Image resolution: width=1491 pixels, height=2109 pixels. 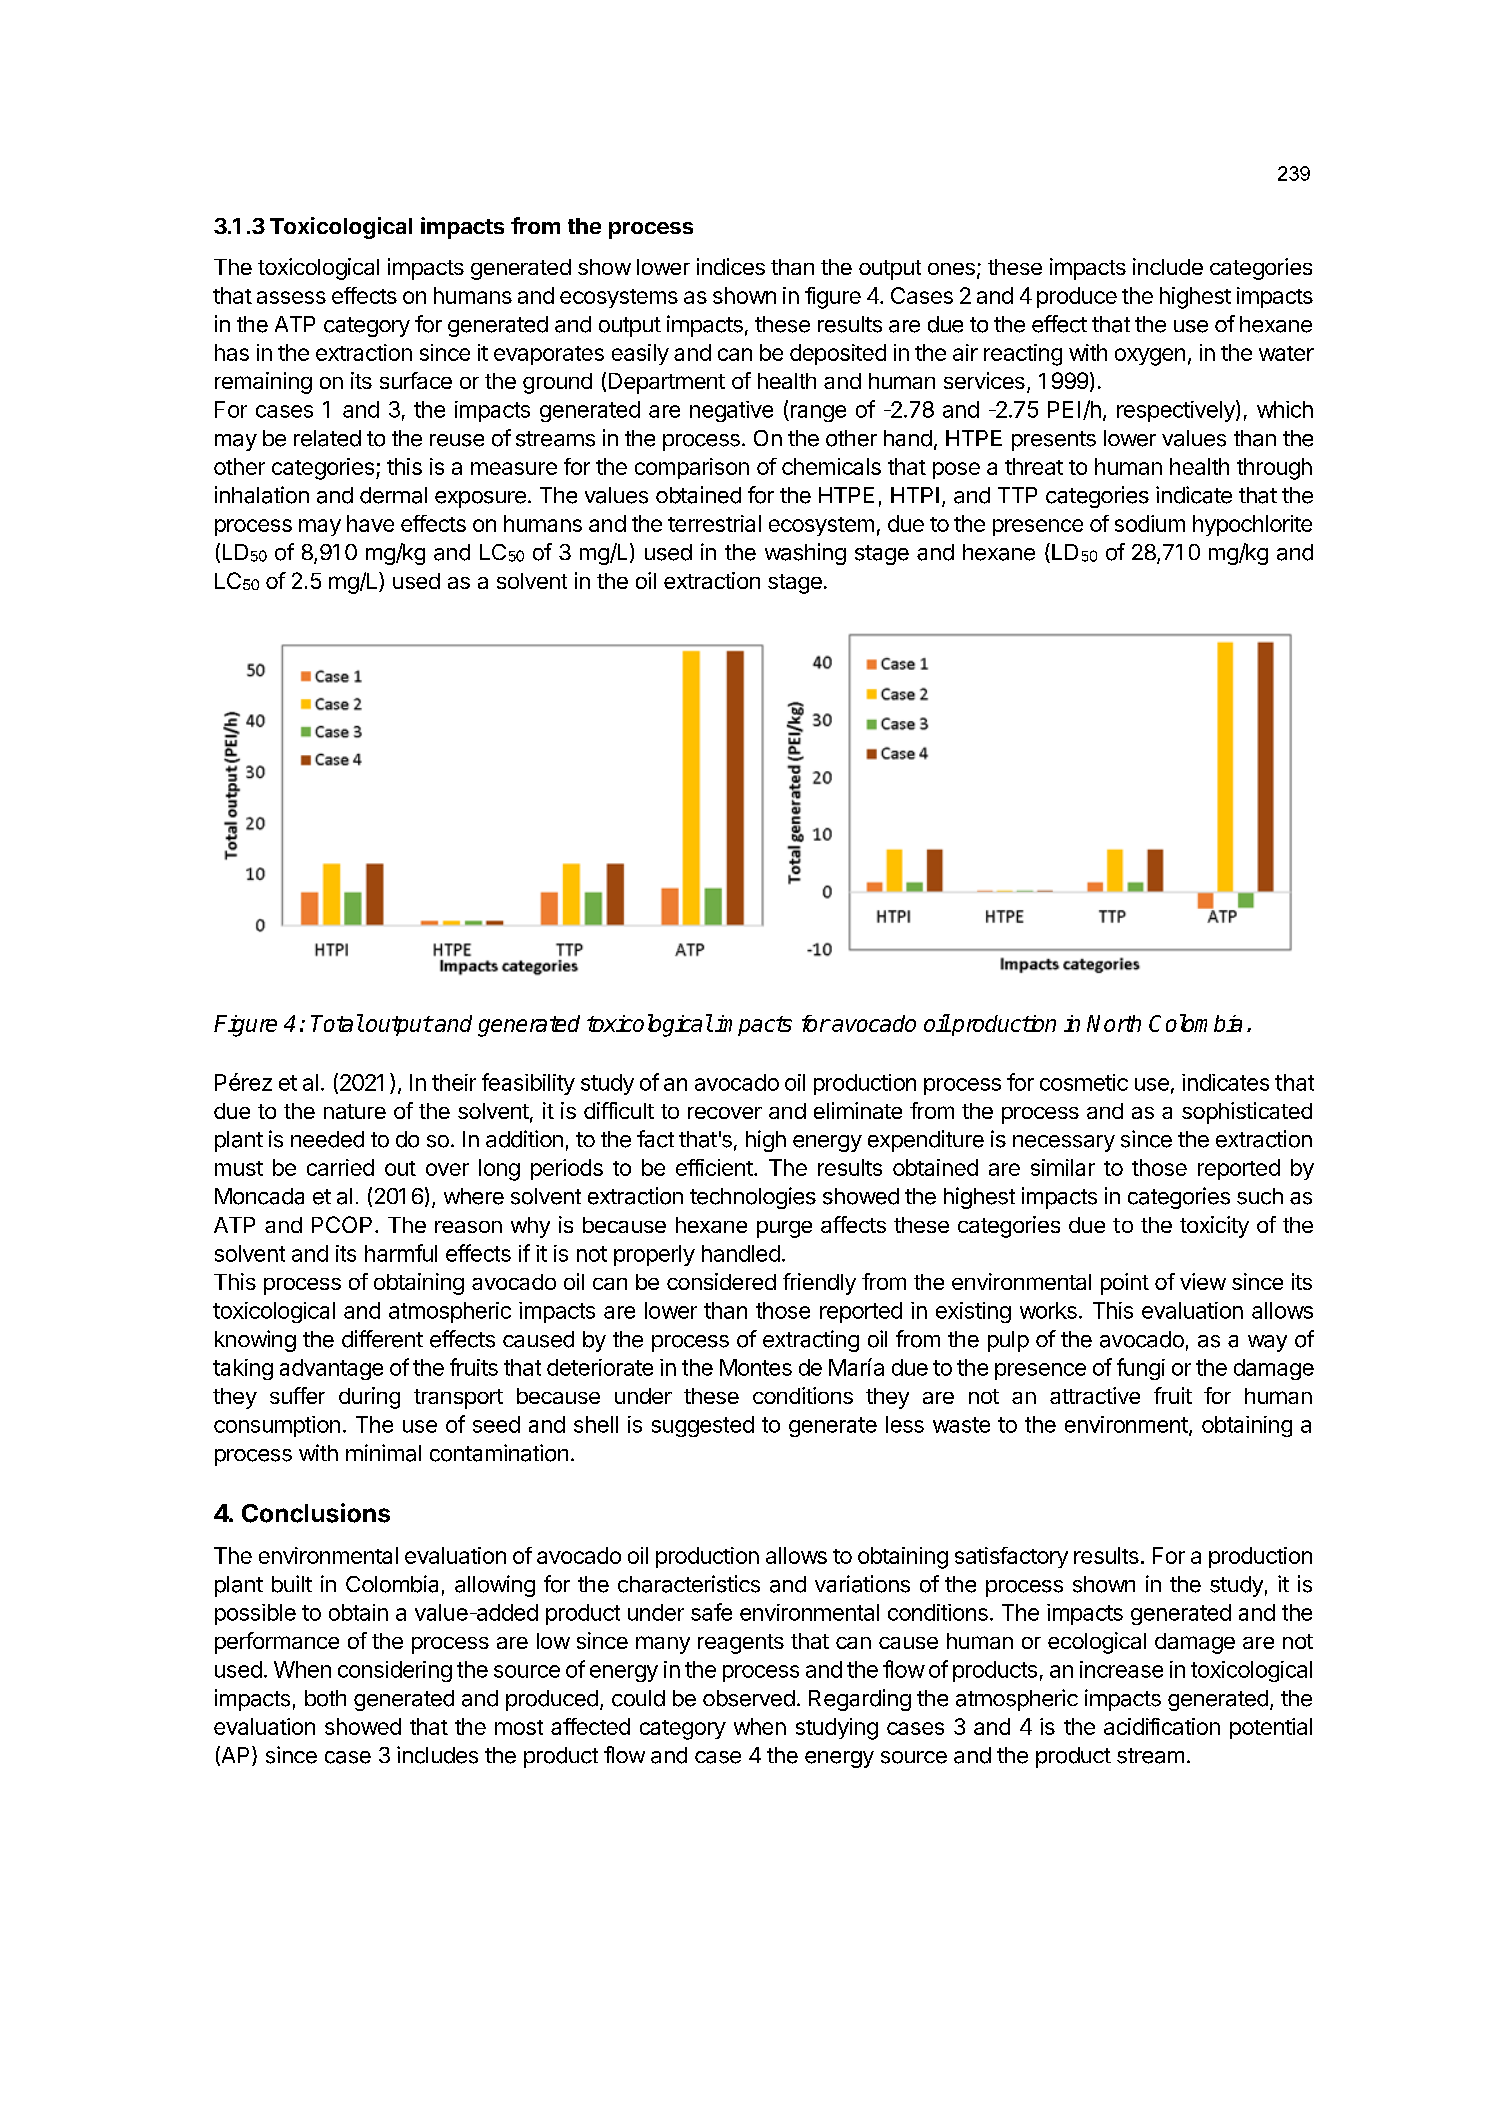 What do you see at coordinates (370, 523) in the image?
I see `have` at bounding box center [370, 523].
